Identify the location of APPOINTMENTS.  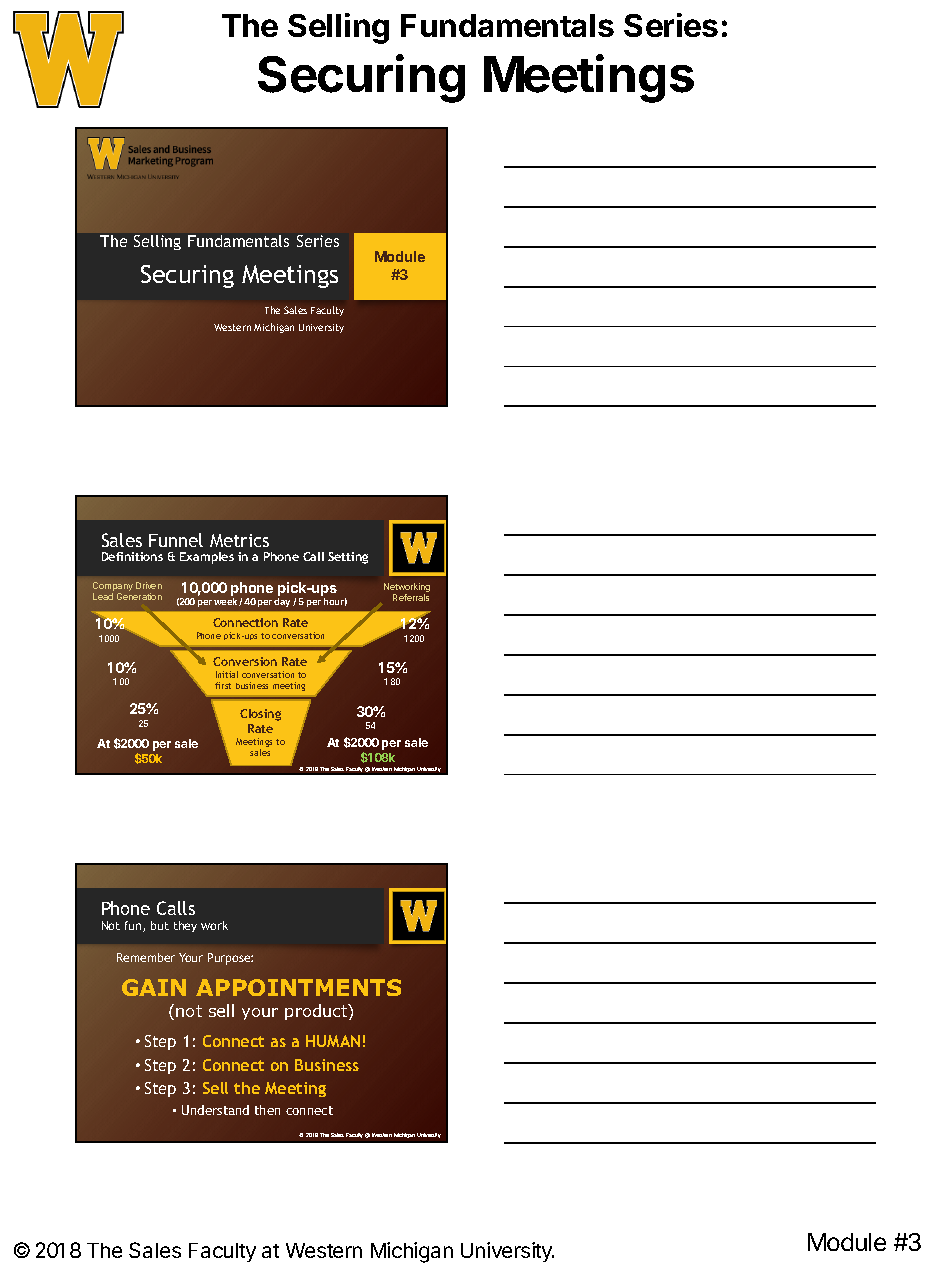
(298, 987).
